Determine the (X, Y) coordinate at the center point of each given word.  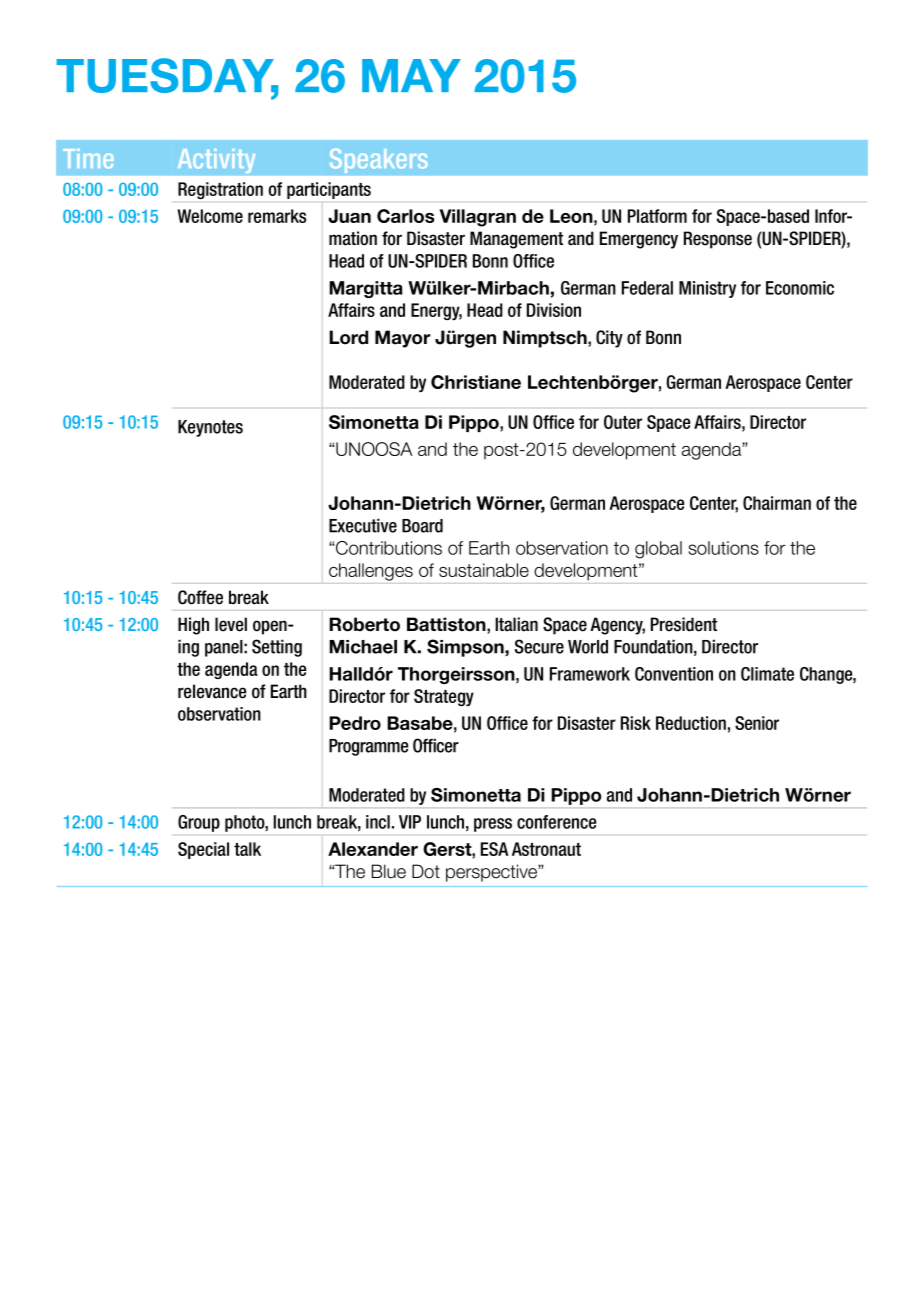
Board (422, 526)
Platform (657, 216)
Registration (220, 190)
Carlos (405, 216)
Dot (426, 871)
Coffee (200, 597)
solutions (723, 548)
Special (203, 850)
